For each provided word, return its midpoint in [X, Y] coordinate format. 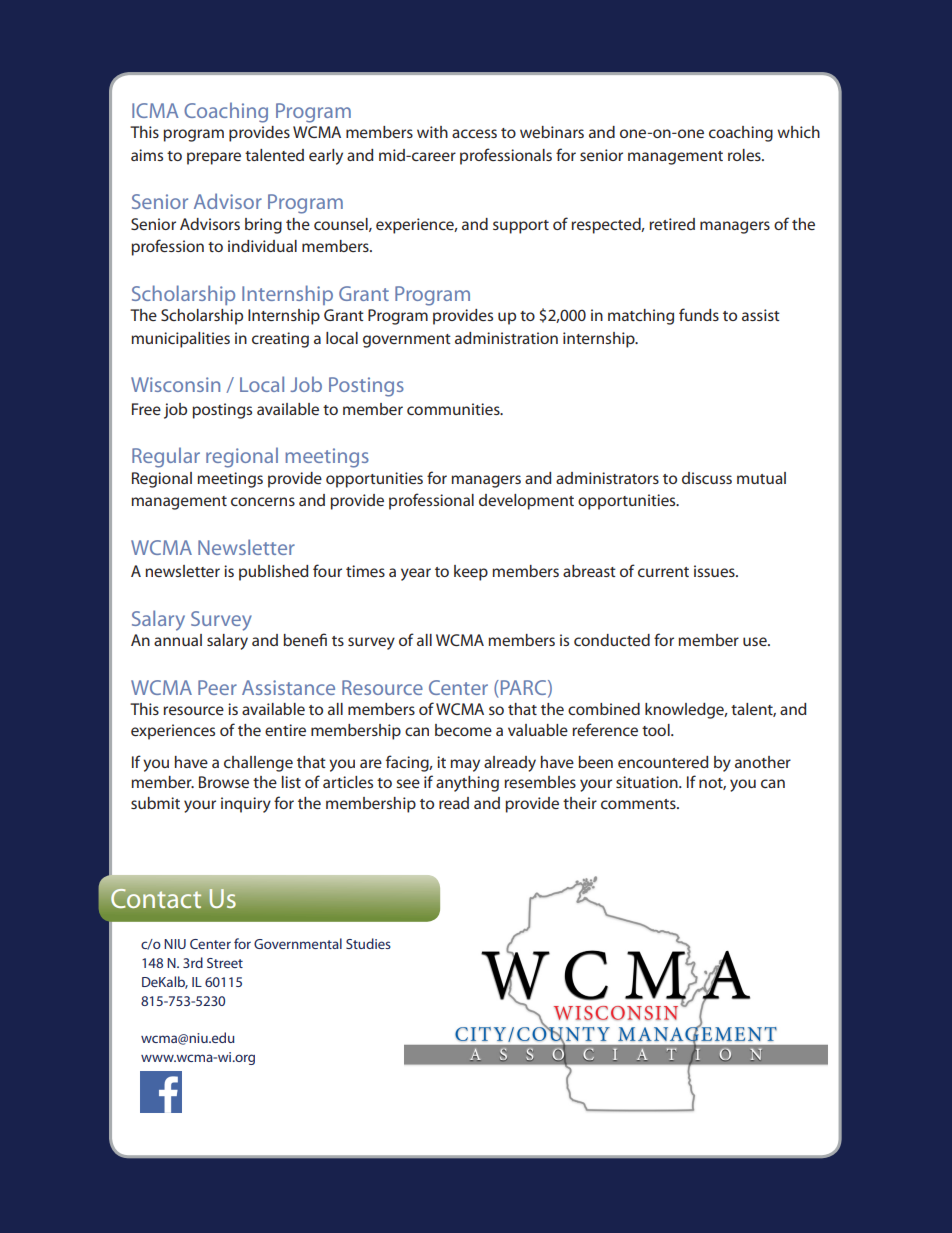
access [474, 133]
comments [639, 804]
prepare [214, 158]
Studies [368, 943]
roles [745, 155]
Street [225, 963]
